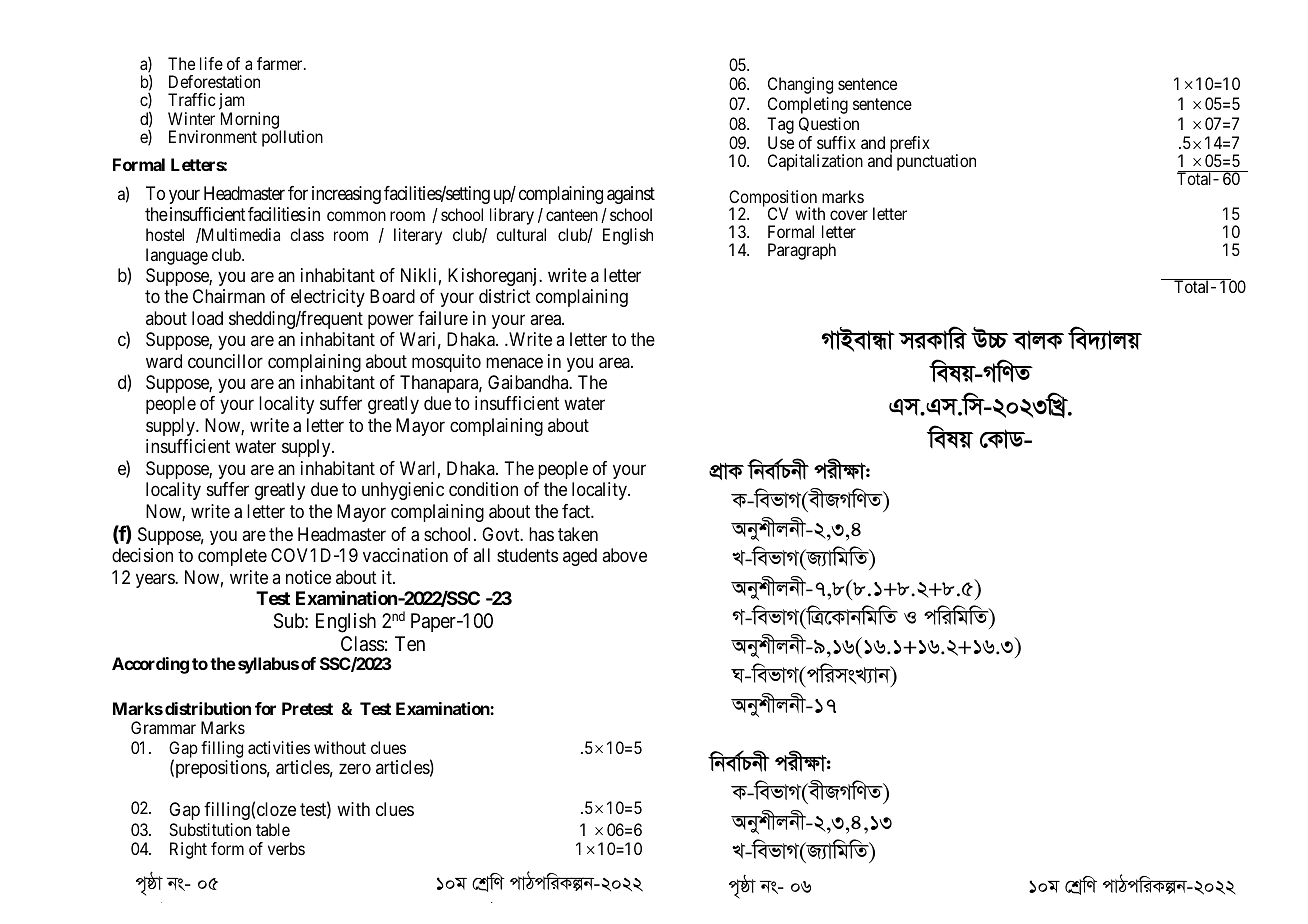 The height and width of the document is (924, 1308). Describe the element at coordinates (802, 251) in the document. I see `Paragraph` at that location.
